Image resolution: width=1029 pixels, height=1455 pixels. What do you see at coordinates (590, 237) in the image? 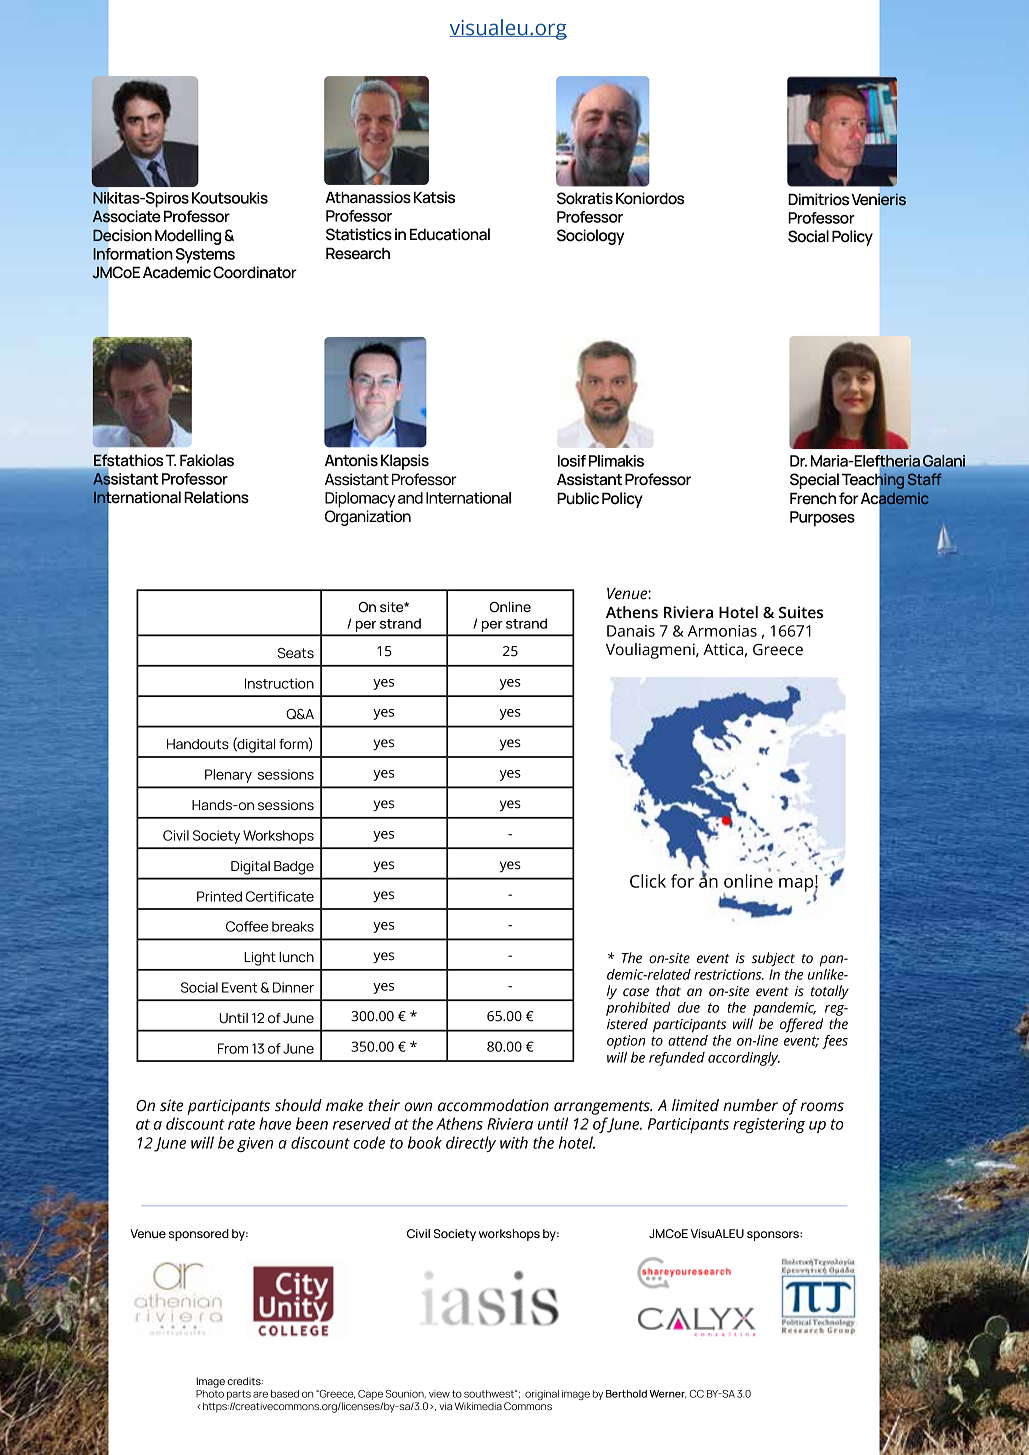
I see `Sociology` at bounding box center [590, 237].
